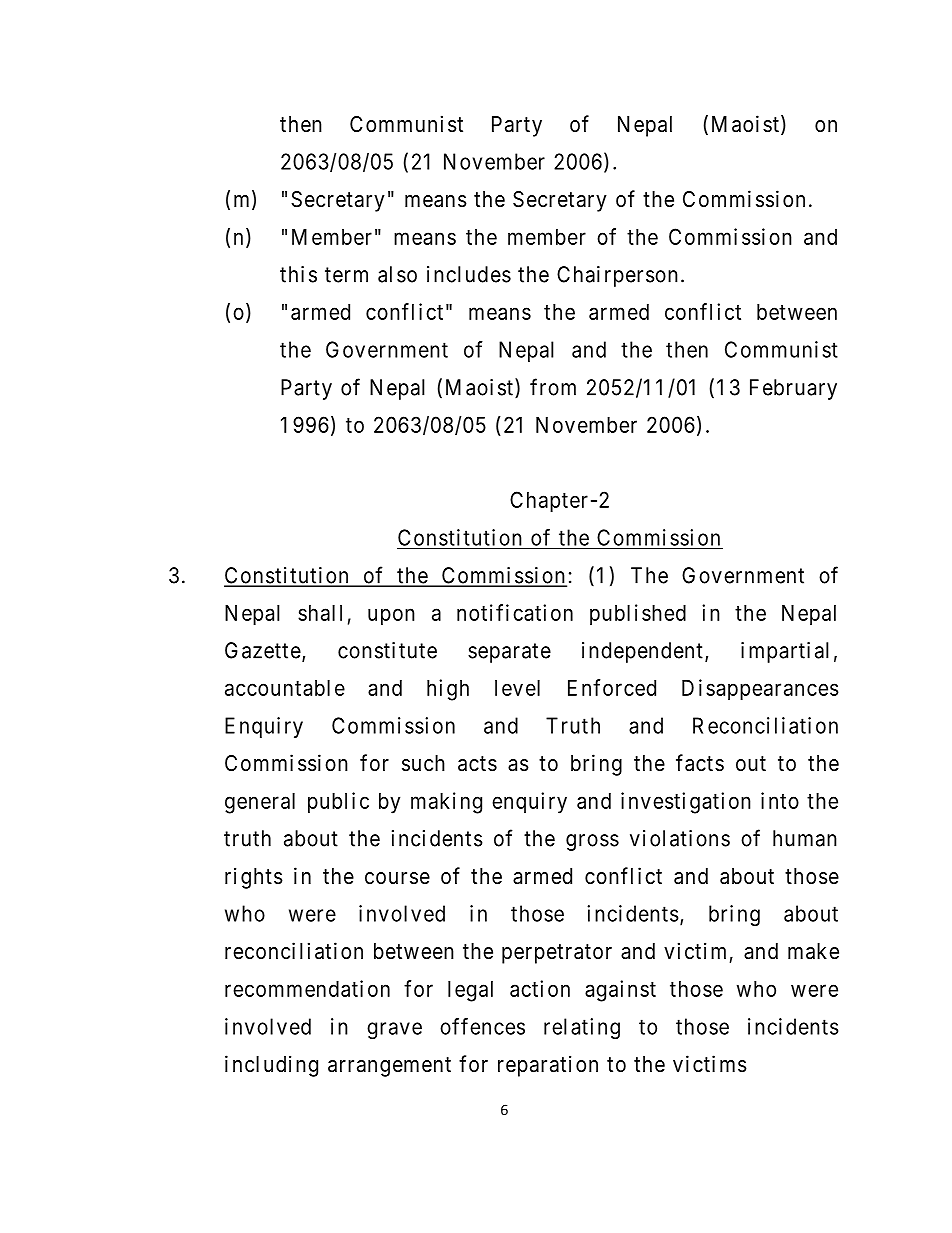  Describe the element at coordinates (760, 690) in the screenshot. I see `Disappearances` at that location.
